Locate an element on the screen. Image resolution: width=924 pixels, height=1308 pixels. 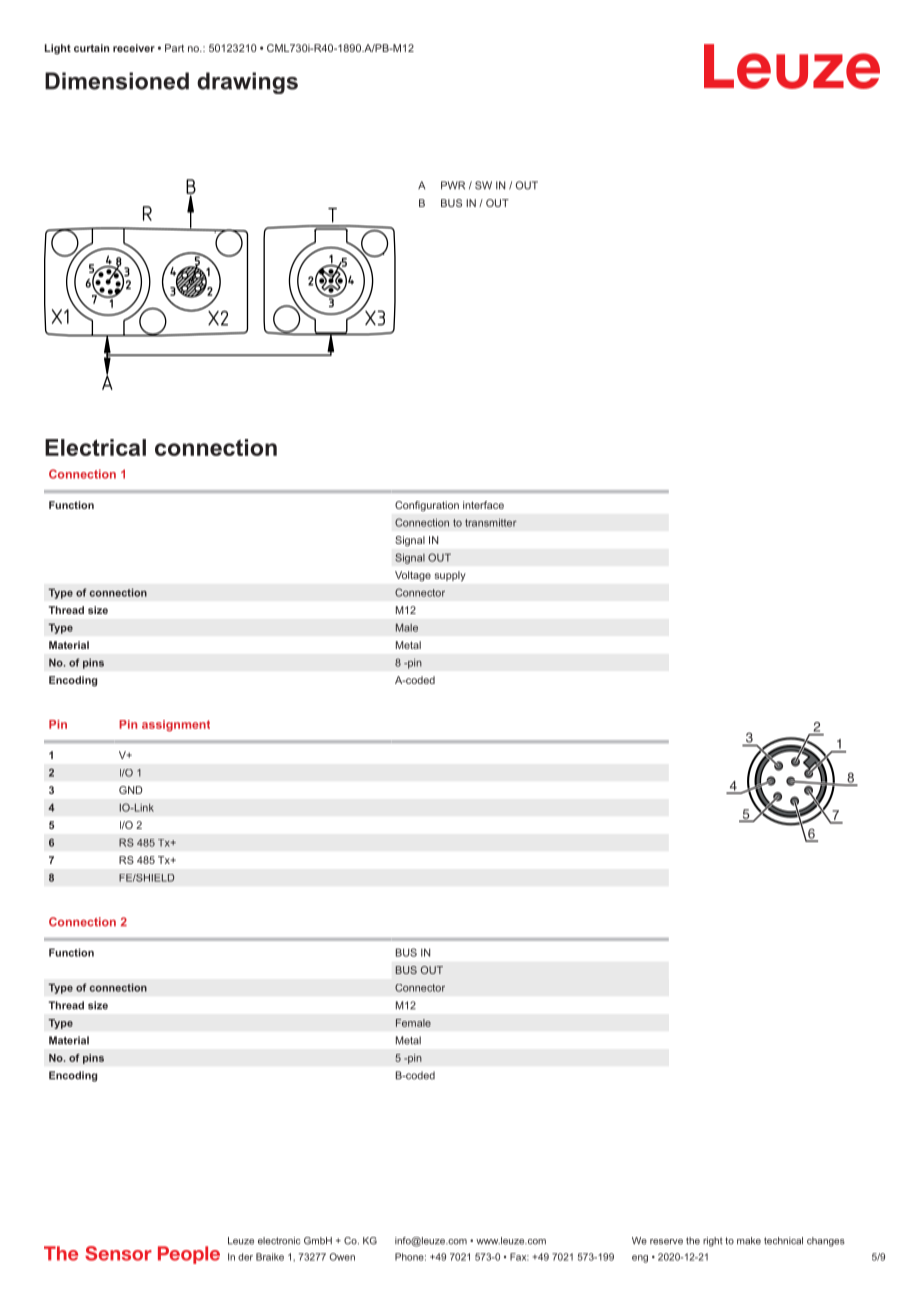
PWR is located at coordinates (453, 185).
